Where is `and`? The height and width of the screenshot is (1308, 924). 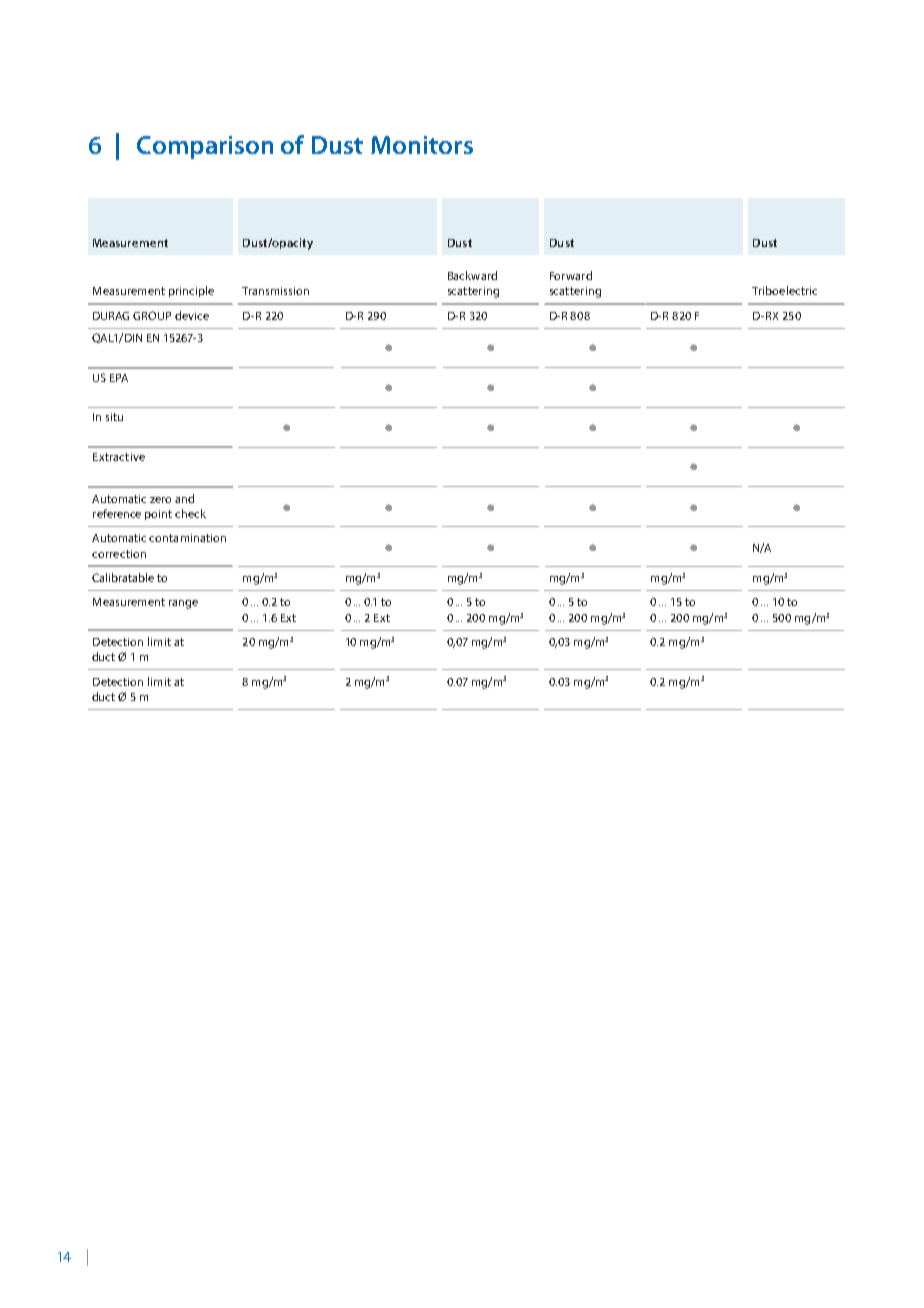 and is located at coordinates (184, 498).
